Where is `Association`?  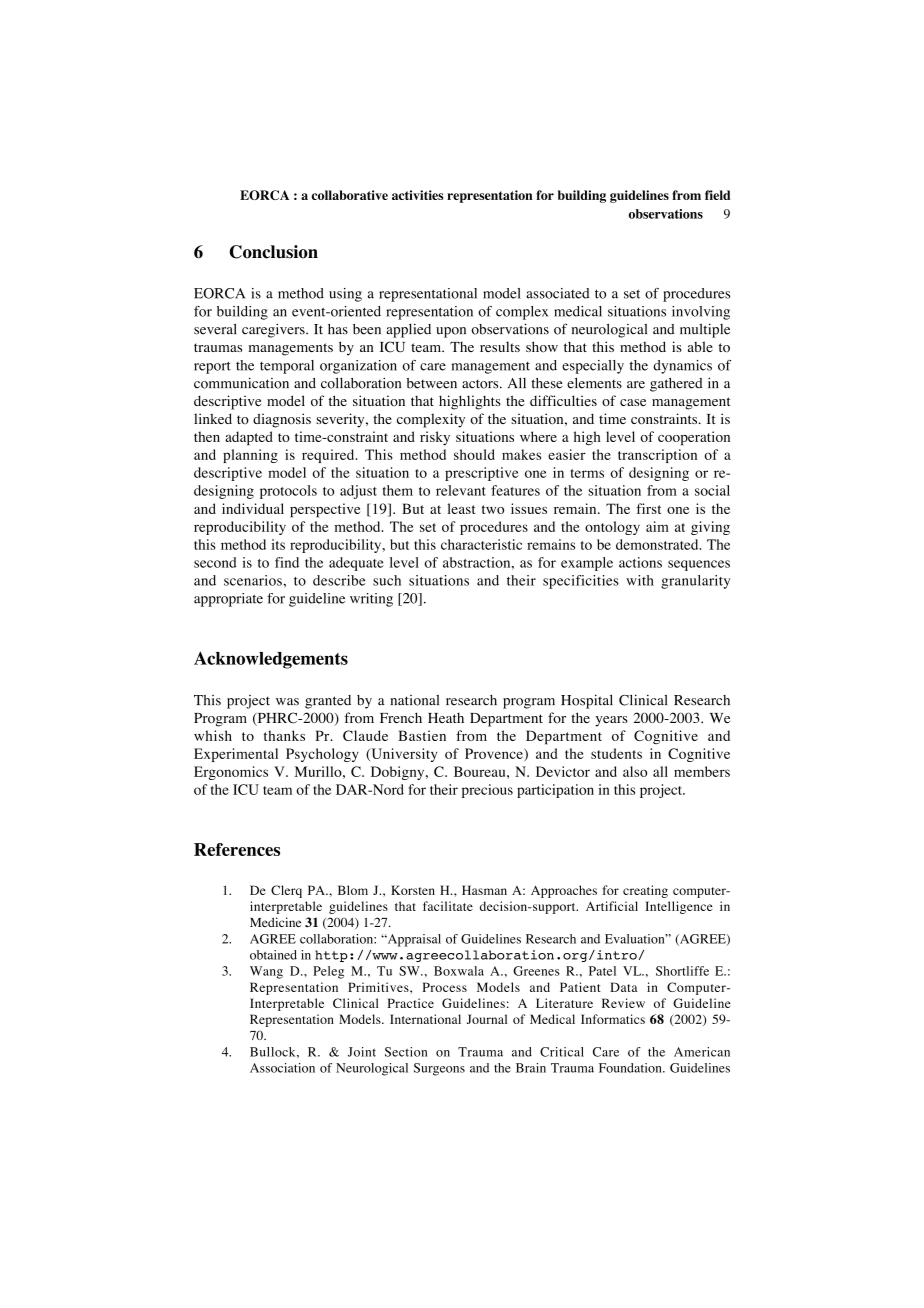
Association is located at coordinates (282, 1068).
